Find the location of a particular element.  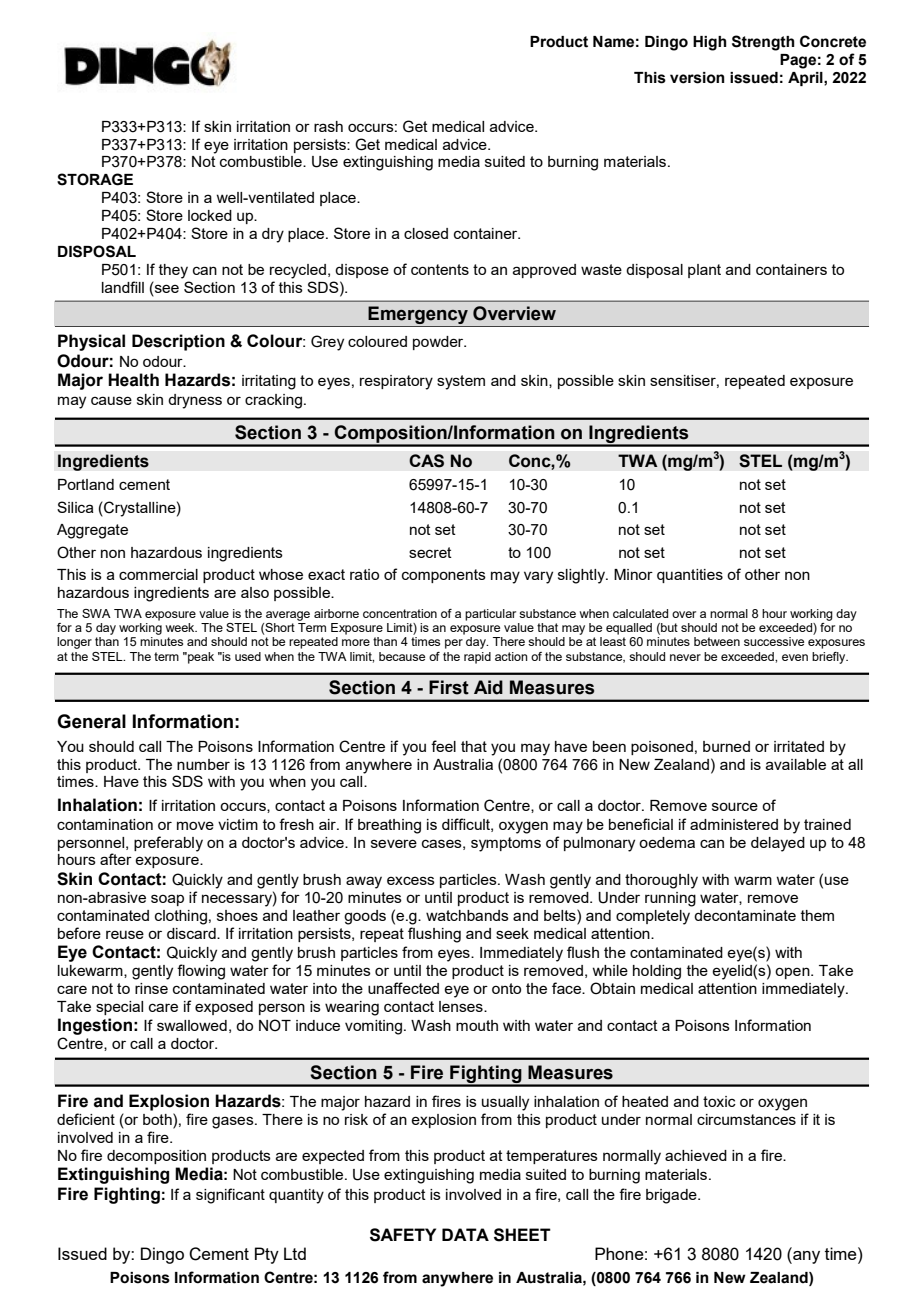

rash is located at coordinates (328, 126).
